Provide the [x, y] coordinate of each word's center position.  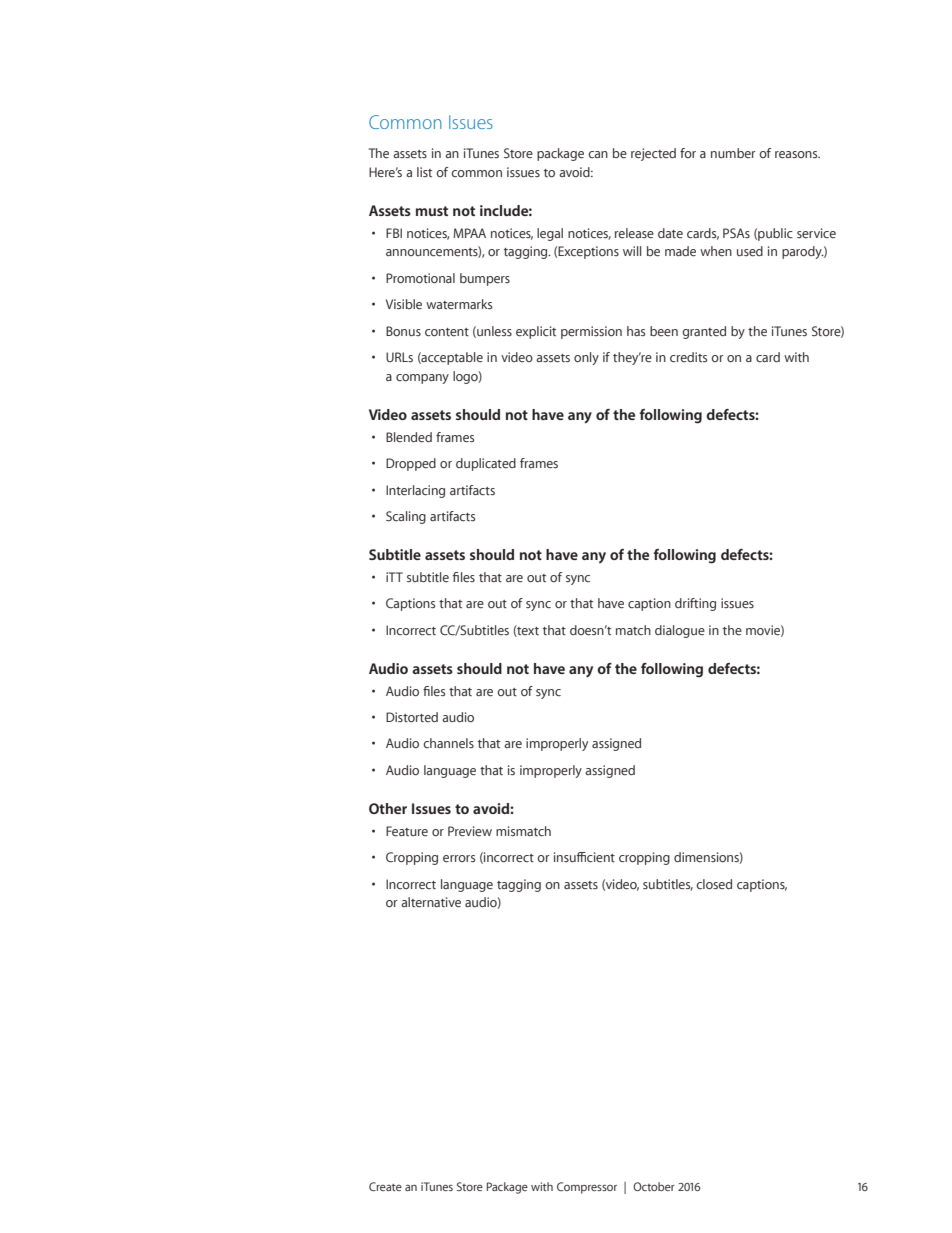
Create [385, 1186]
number [733, 153]
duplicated [486, 464]
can [598, 154]
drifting [695, 604]
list [424, 172]
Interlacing [415, 491]
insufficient [584, 857]
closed [714, 884]
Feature [407, 831]
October [654, 1186]
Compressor [587, 1188]
